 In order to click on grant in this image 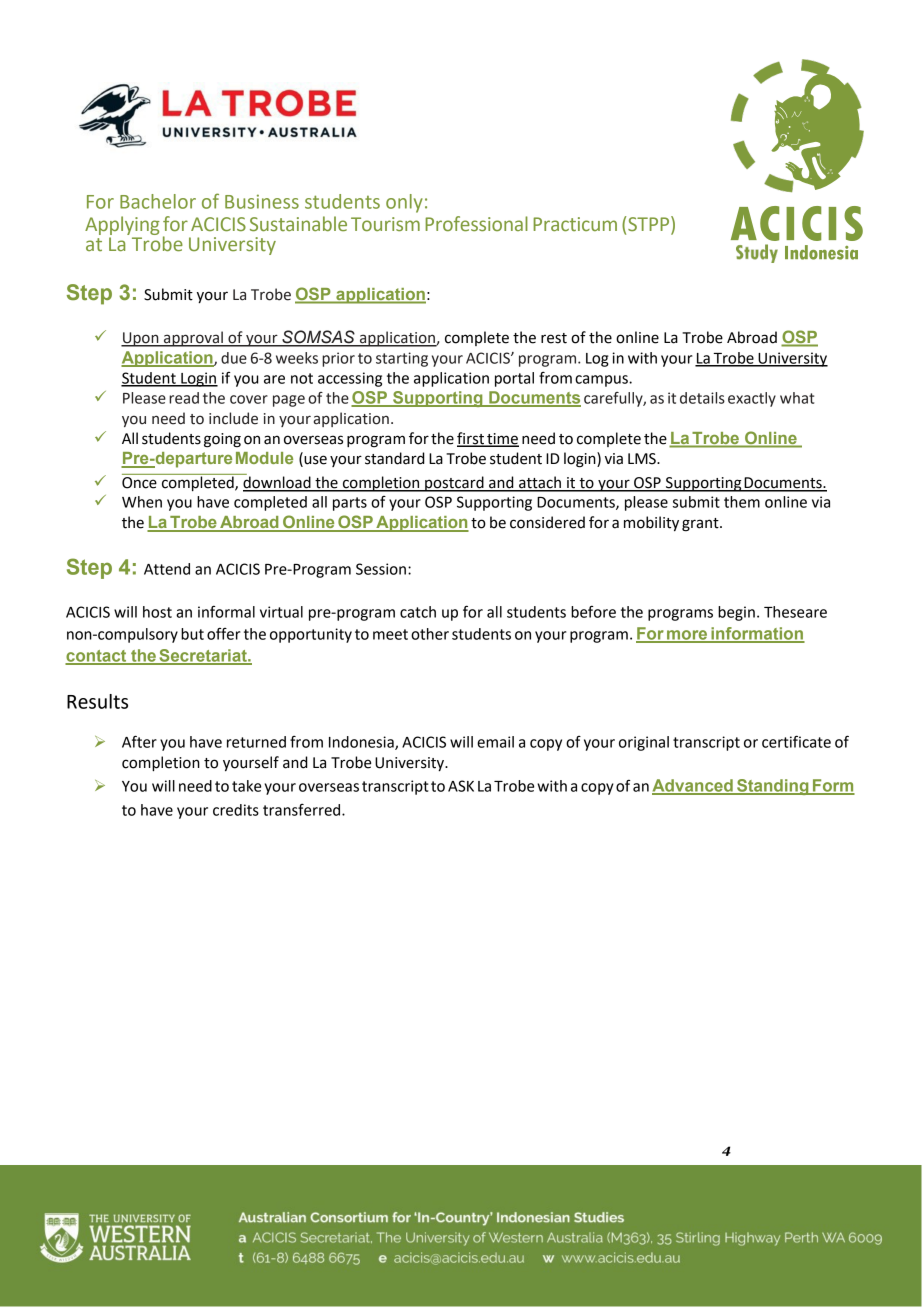, I will do `click(701, 525)`.
